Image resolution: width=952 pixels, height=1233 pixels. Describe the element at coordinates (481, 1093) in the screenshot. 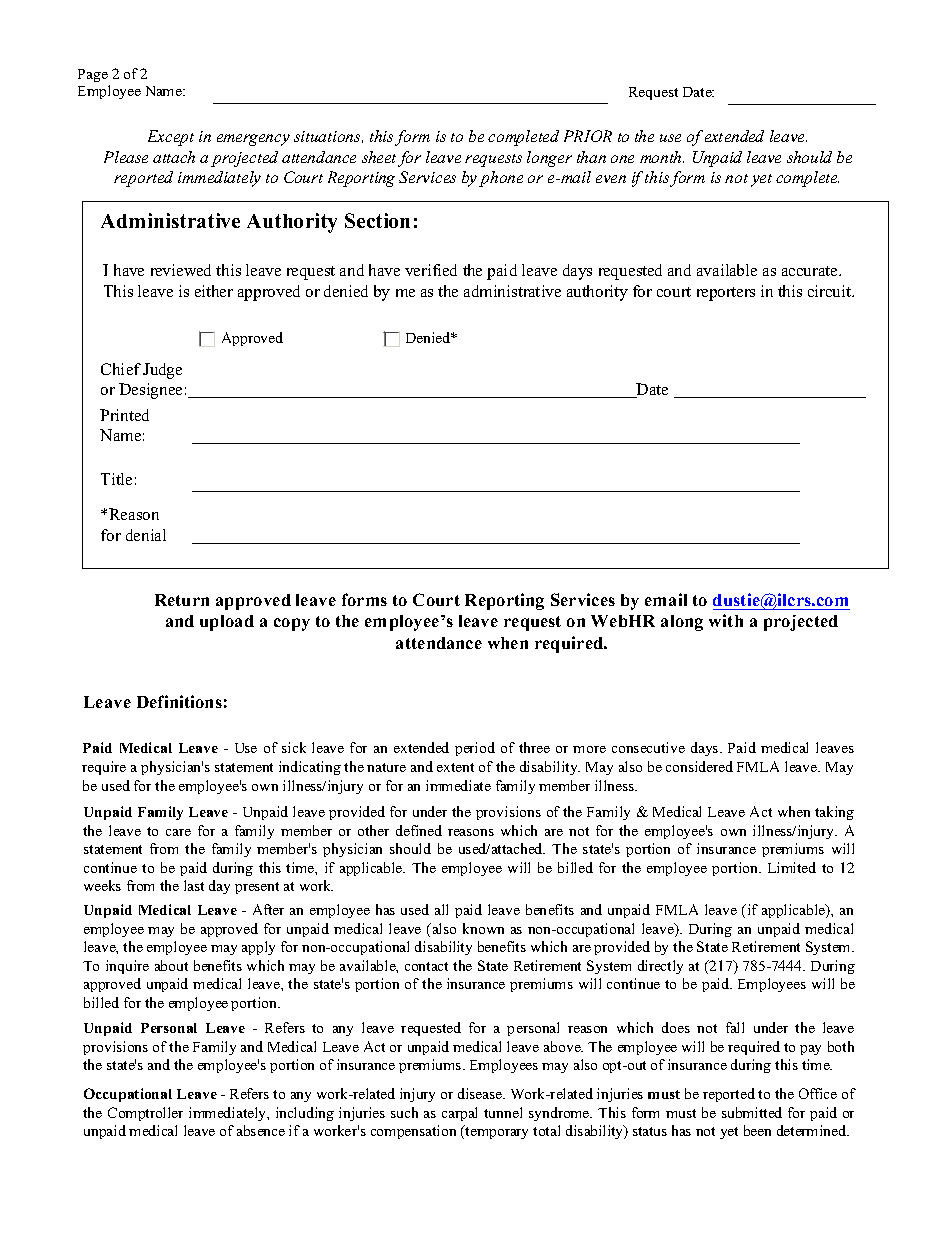

I see `disease` at that location.
